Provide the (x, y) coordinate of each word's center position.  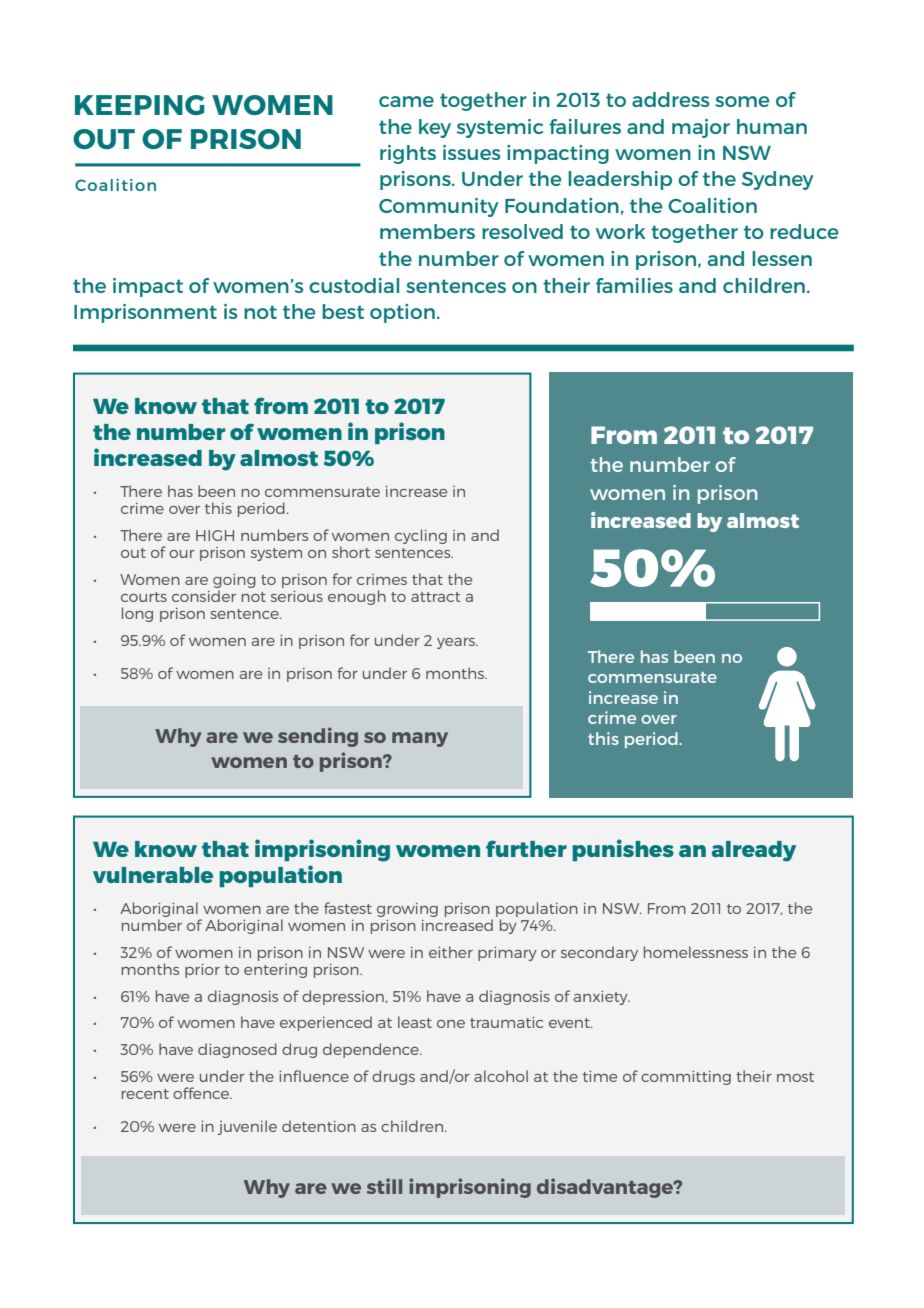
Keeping (140, 105)
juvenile (247, 1127)
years (457, 643)
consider (204, 596)
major (701, 128)
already (754, 851)
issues (471, 152)
